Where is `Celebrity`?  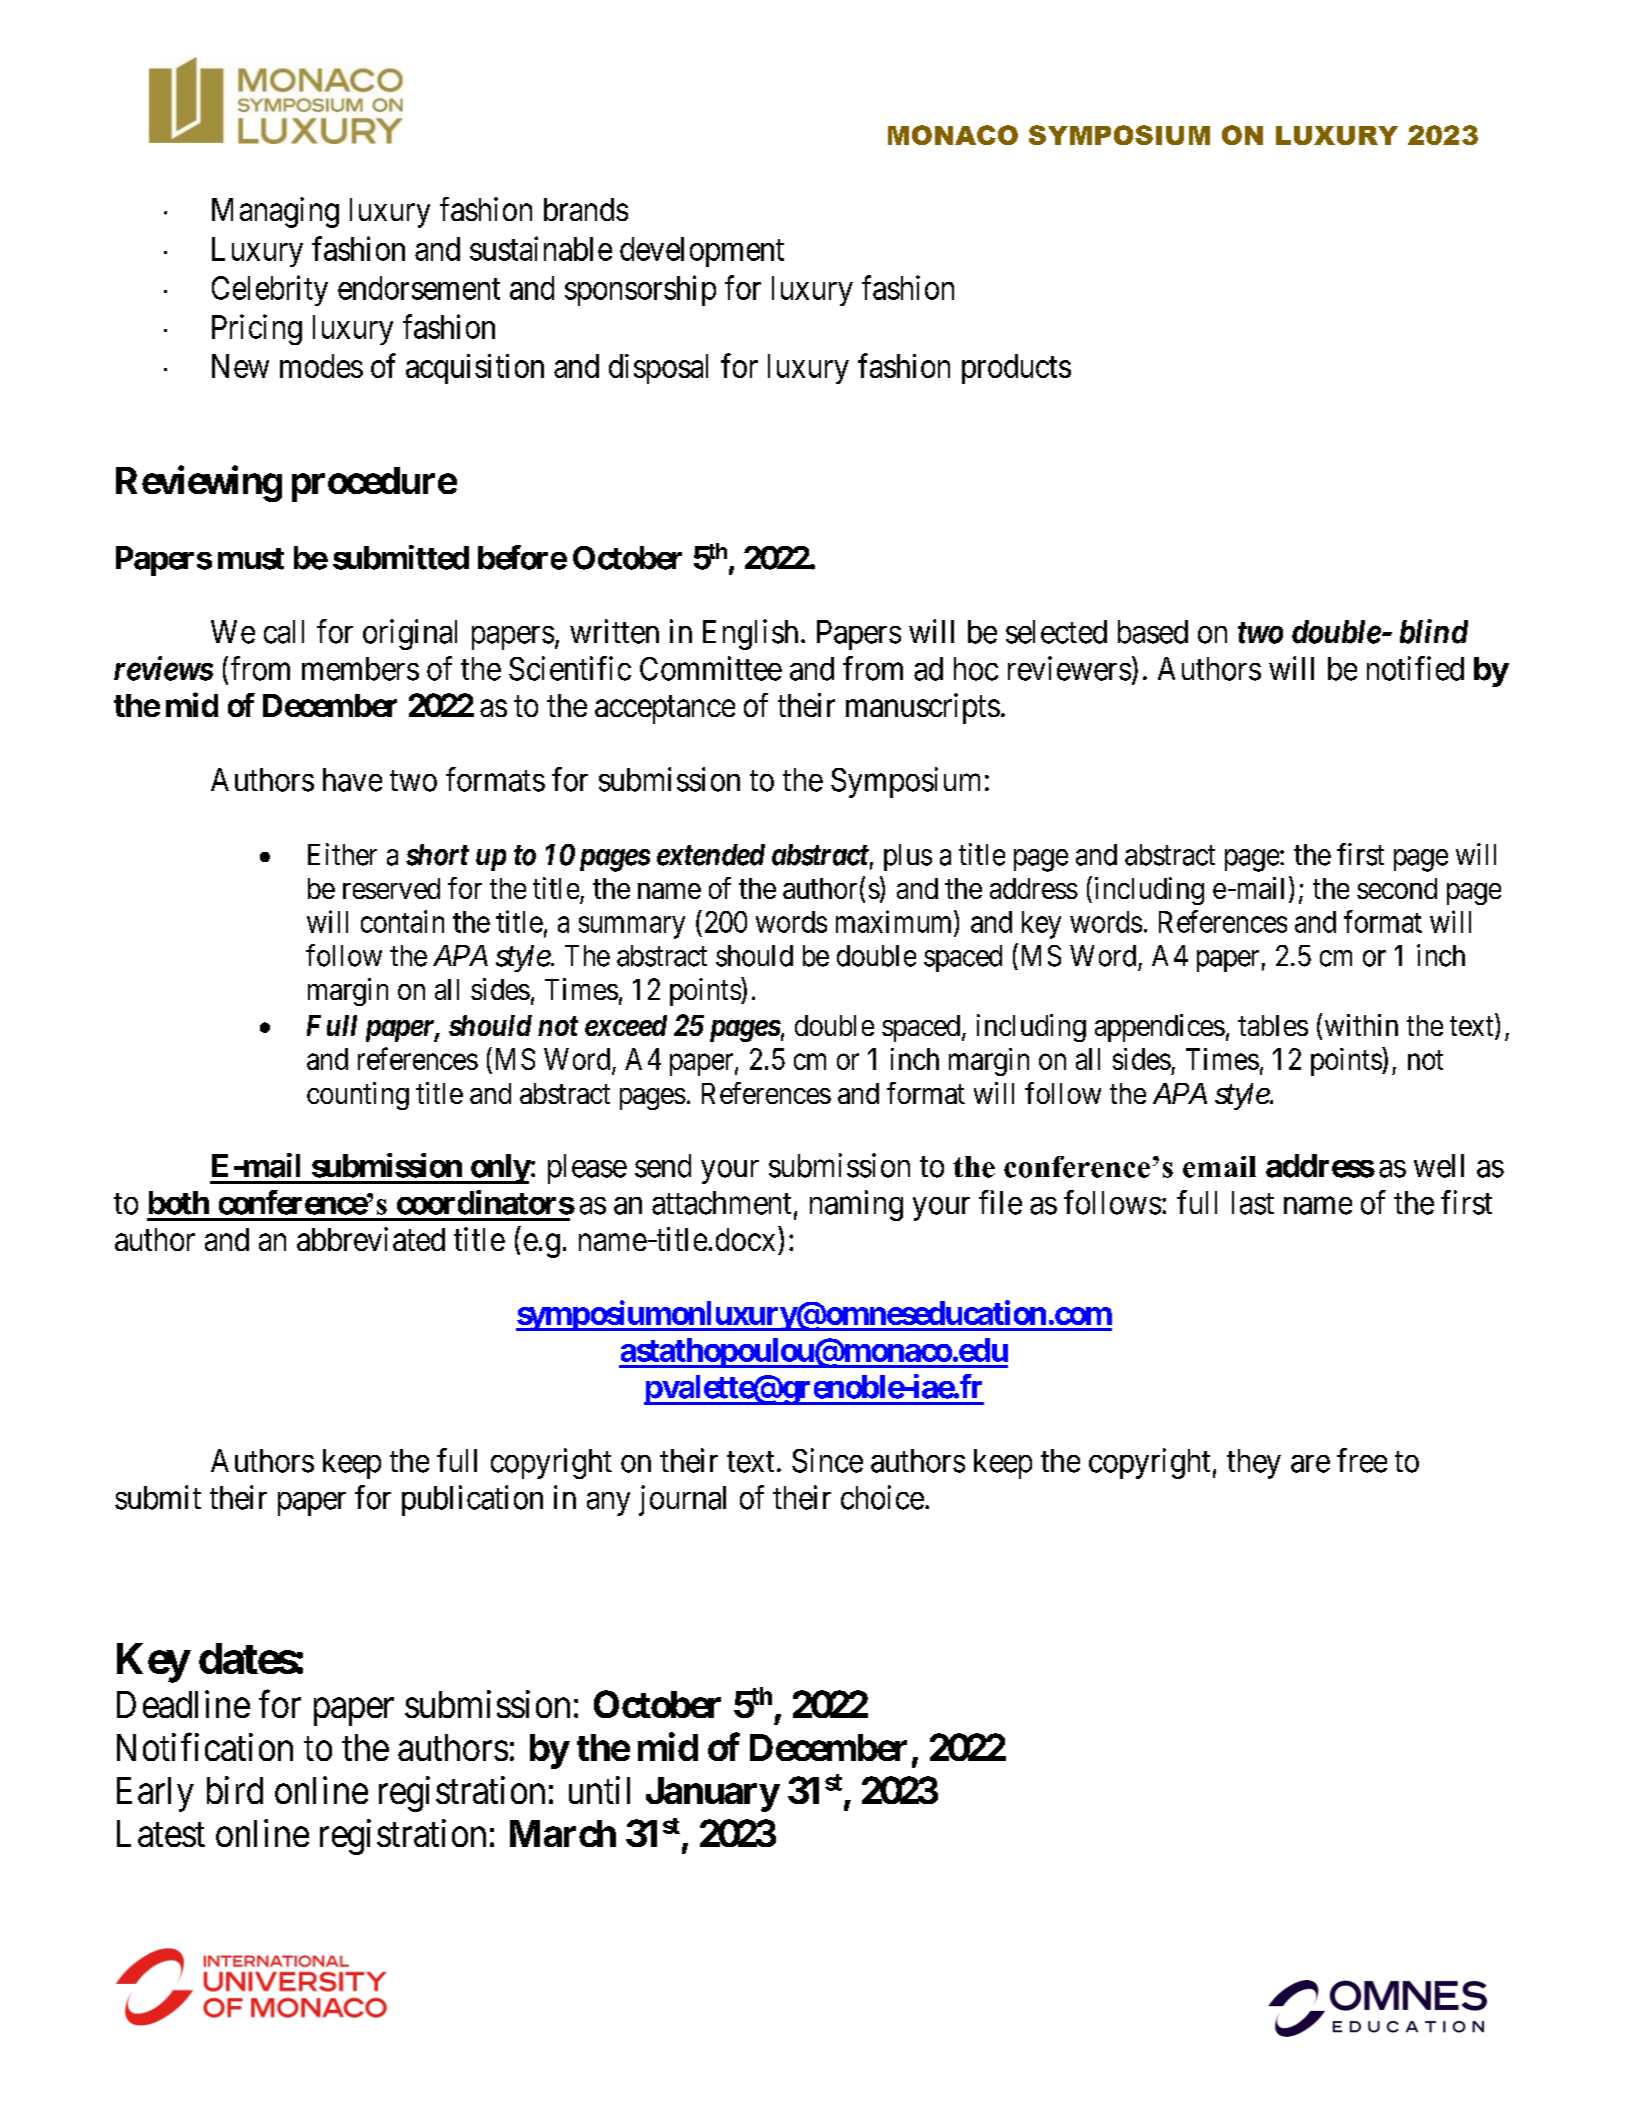 Celebrity is located at coordinates (270, 290).
